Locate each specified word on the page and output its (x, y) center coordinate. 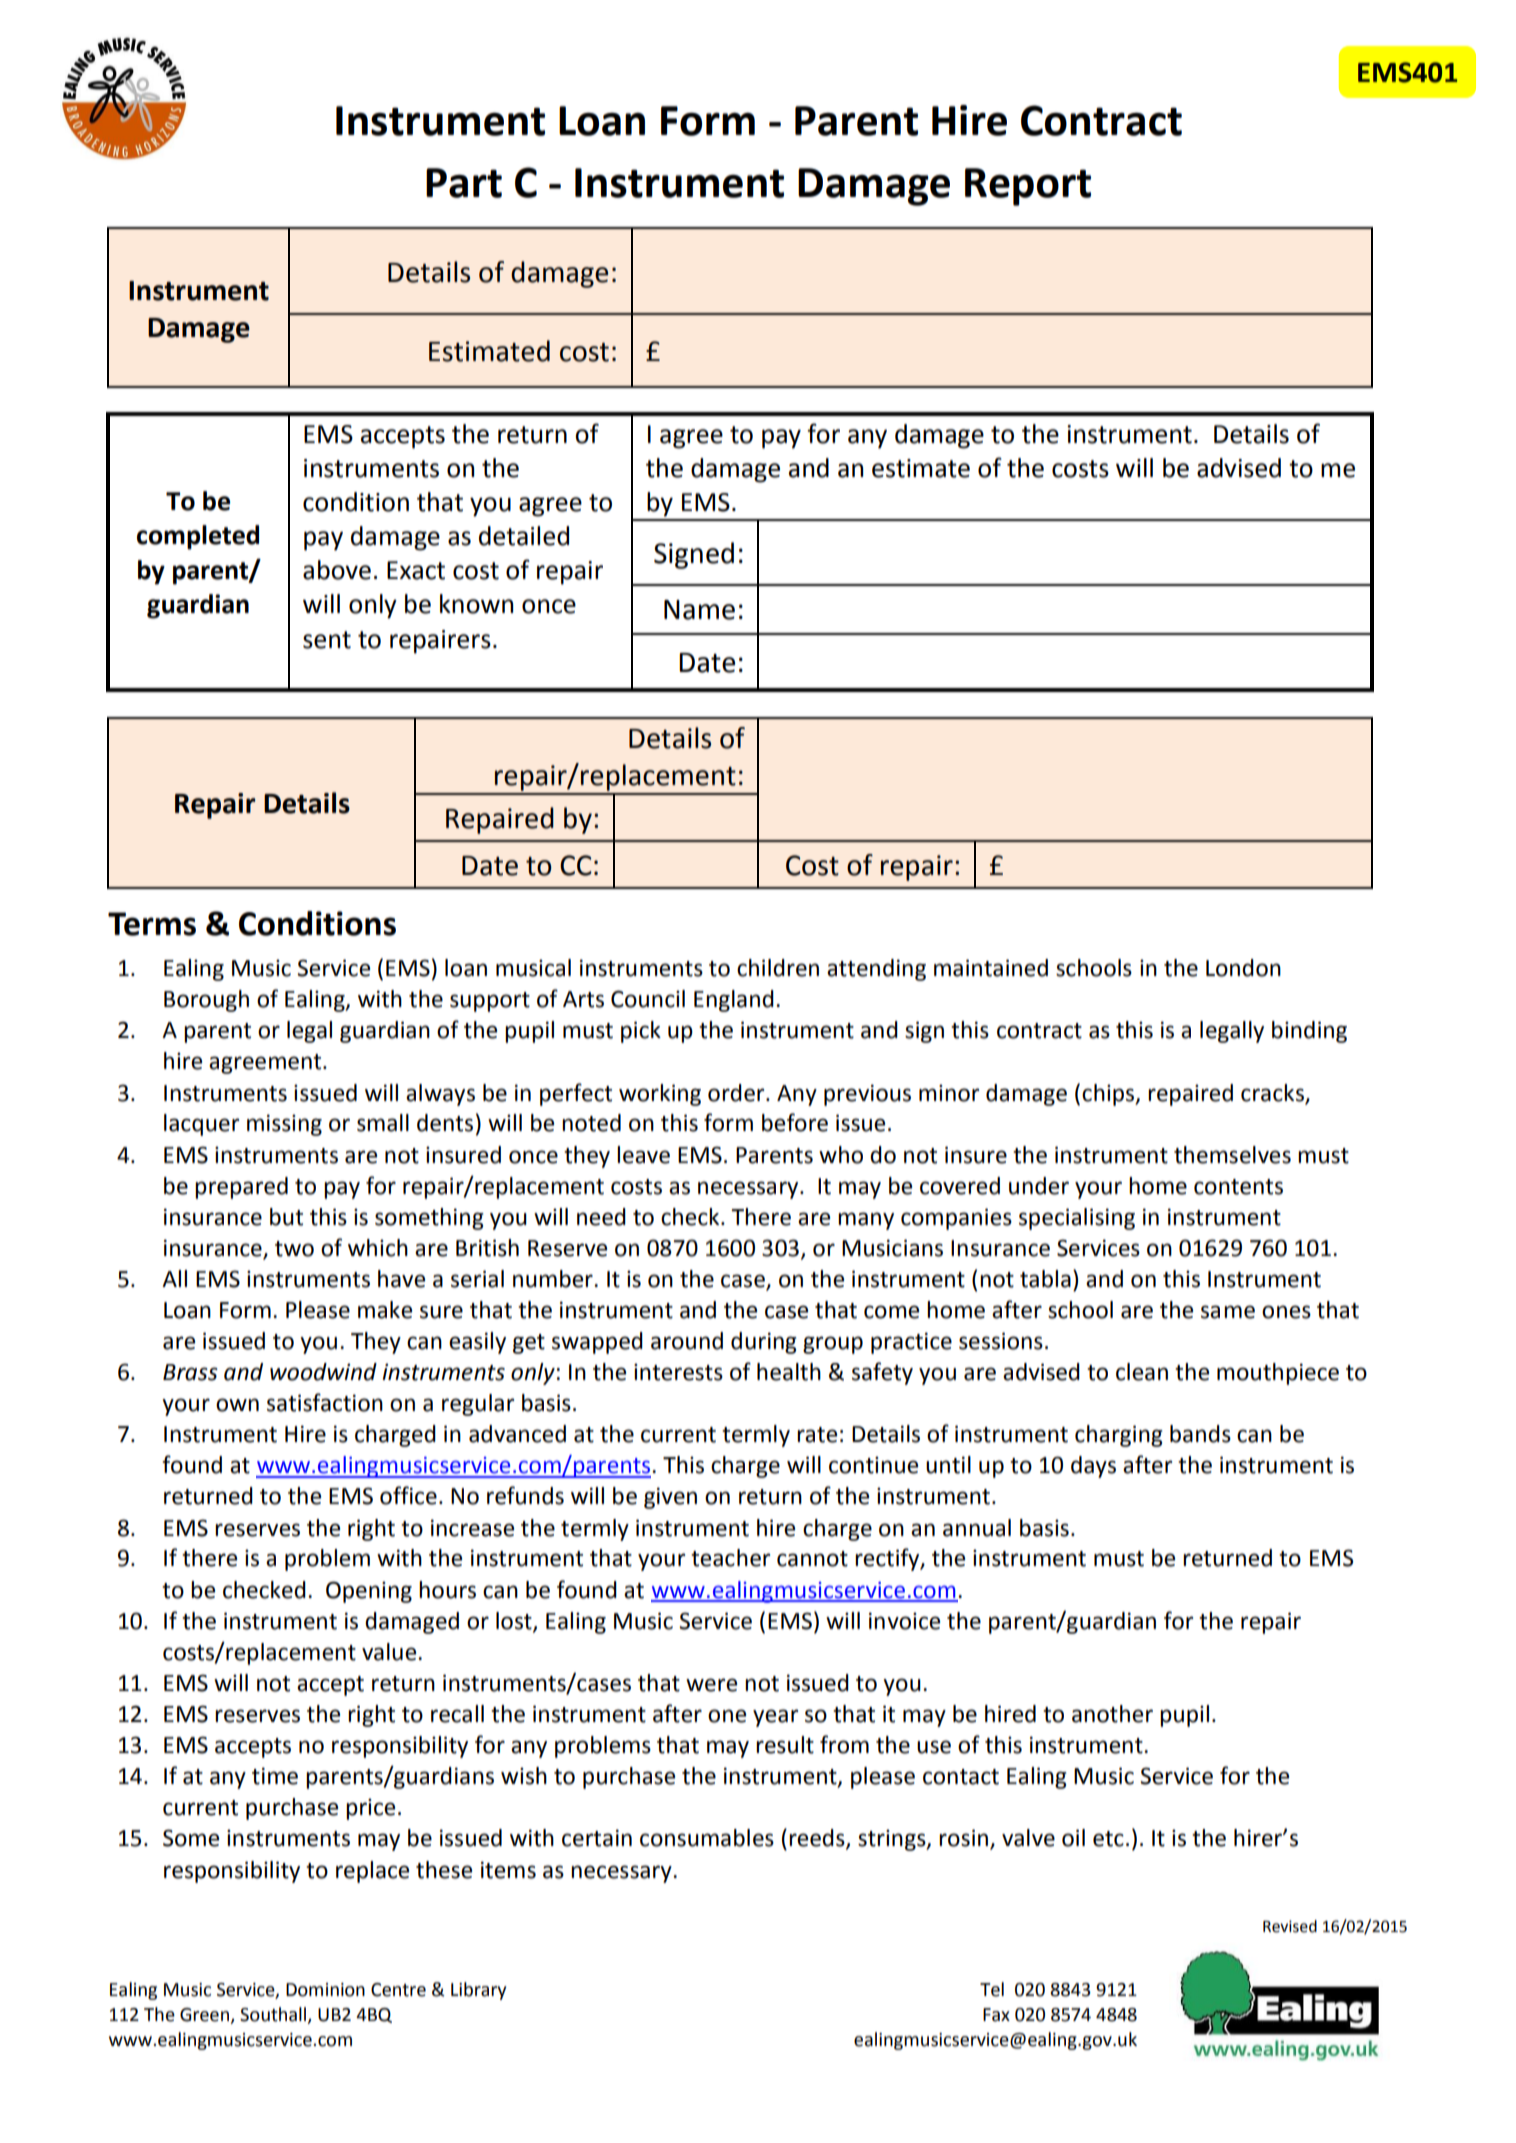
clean (1142, 1372)
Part (464, 183)
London (1243, 968)
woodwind (323, 1372)
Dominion (325, 1990)
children (778, 968)
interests (678, 1372)
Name (699, 610)
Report (1028, 187)
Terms (152, 924)
